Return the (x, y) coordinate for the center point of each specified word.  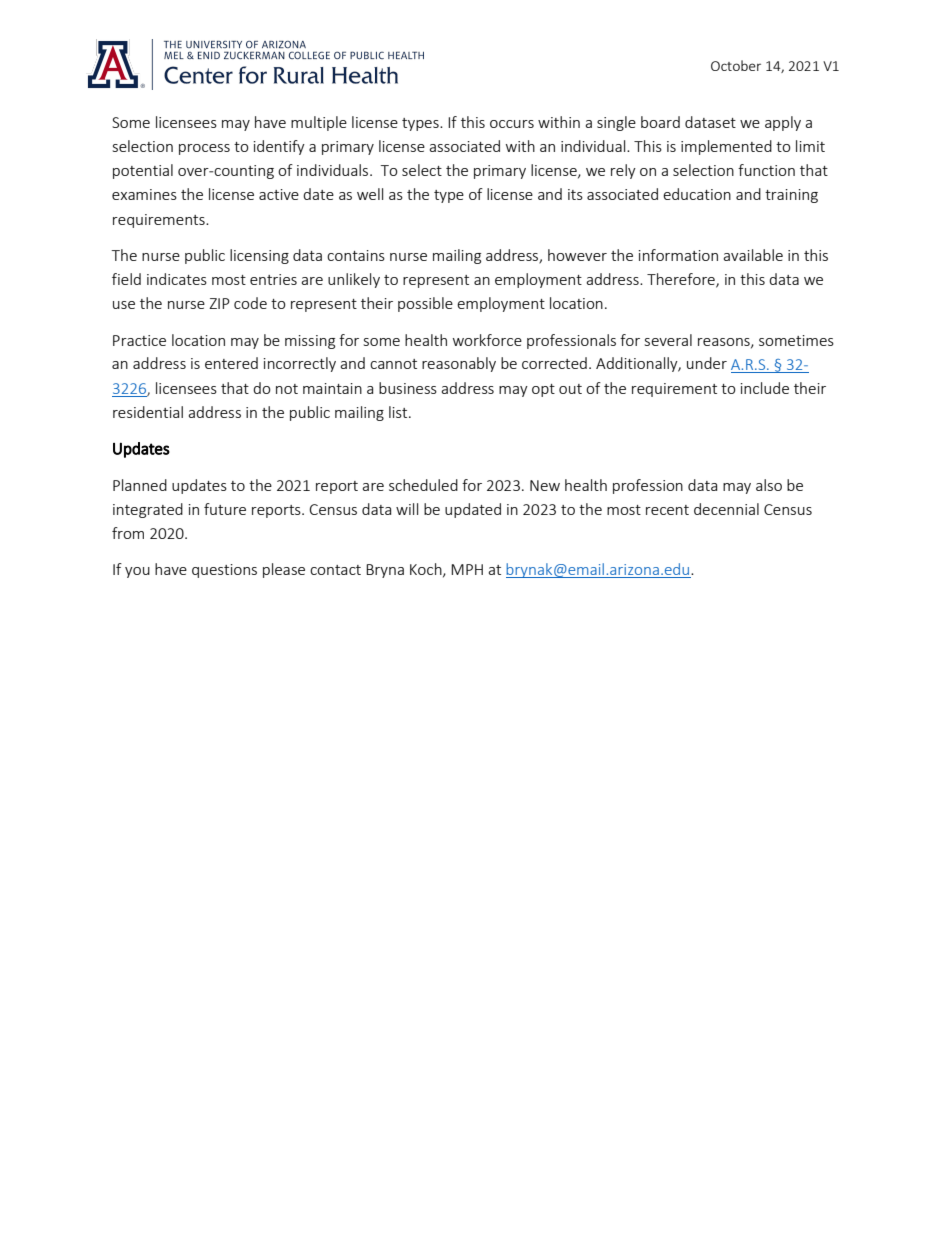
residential (148, 412)
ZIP (219, 303)
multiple (319, 123)
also (769, 485)
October (736, 65)
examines (144, 194)
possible (425, 304)
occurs (512, 124)
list (399, 412)
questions (224, 571)
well (370, 194)
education (697, 194)
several (668, 340)
